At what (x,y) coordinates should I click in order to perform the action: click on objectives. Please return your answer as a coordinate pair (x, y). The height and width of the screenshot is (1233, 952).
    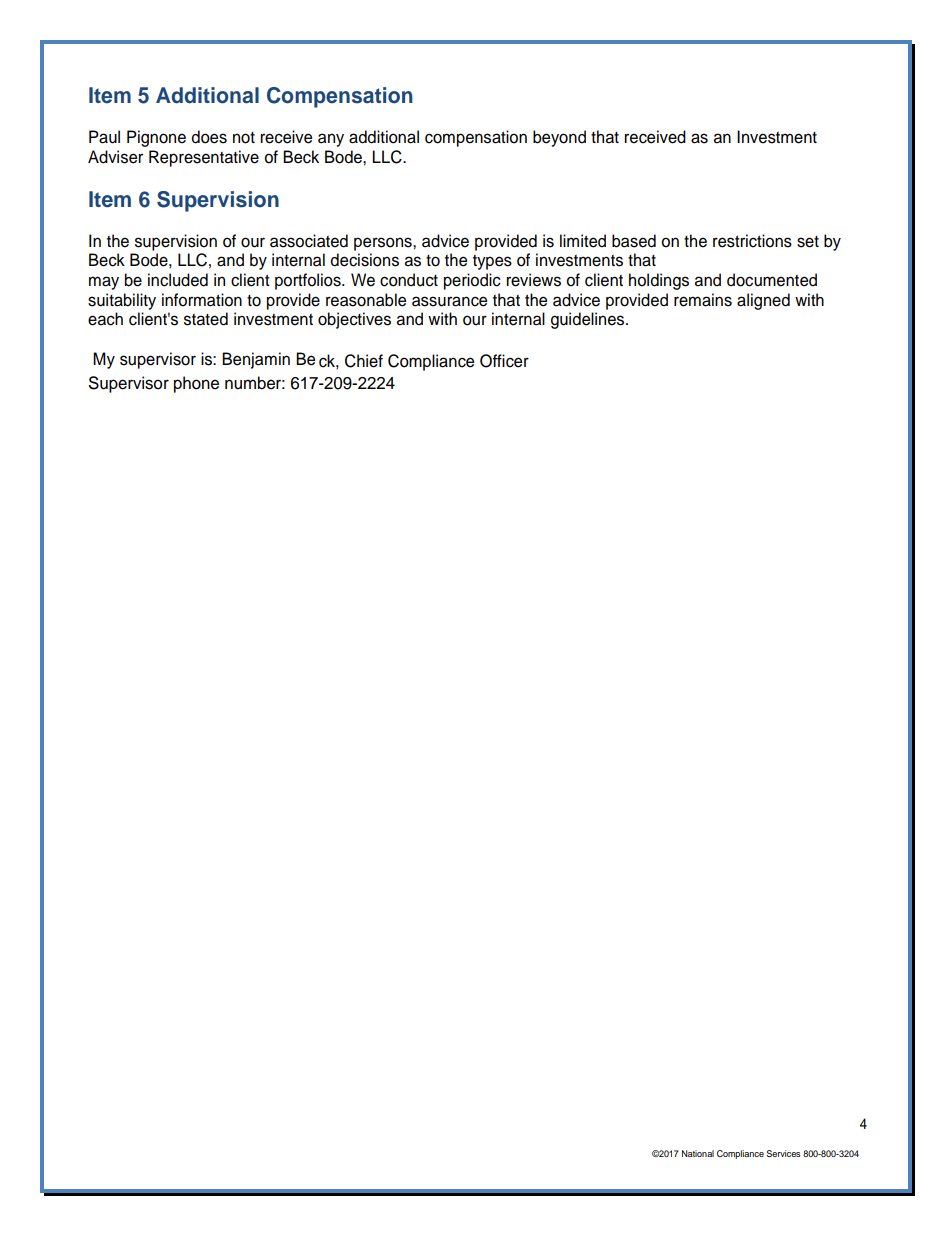
    Looking at the image, I should click on (354, 320).
